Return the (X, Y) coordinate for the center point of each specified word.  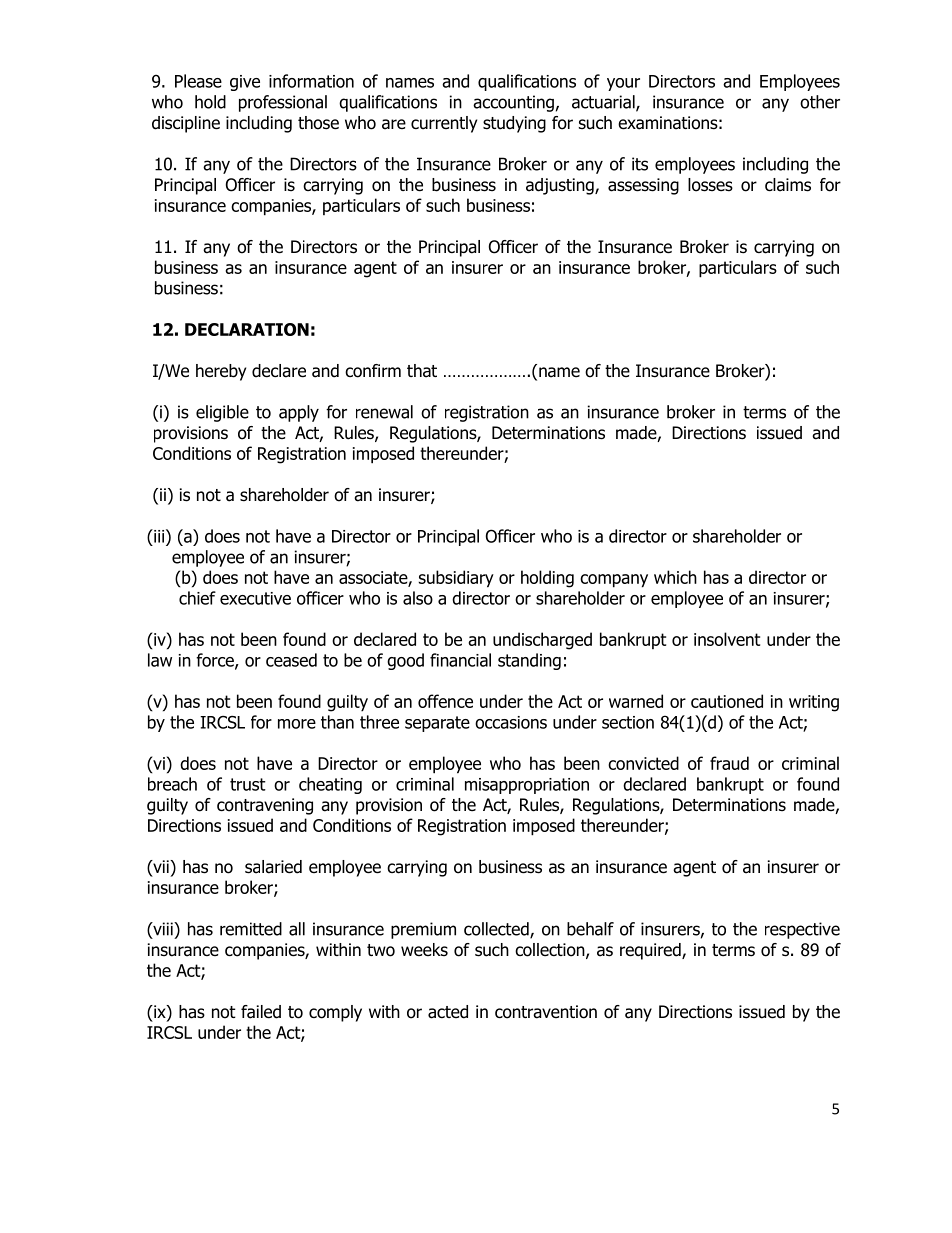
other (820, 102)
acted (448, 1012)
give (245, 83)
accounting (513, 103)
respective (802, 930)
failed (261, 1012)
